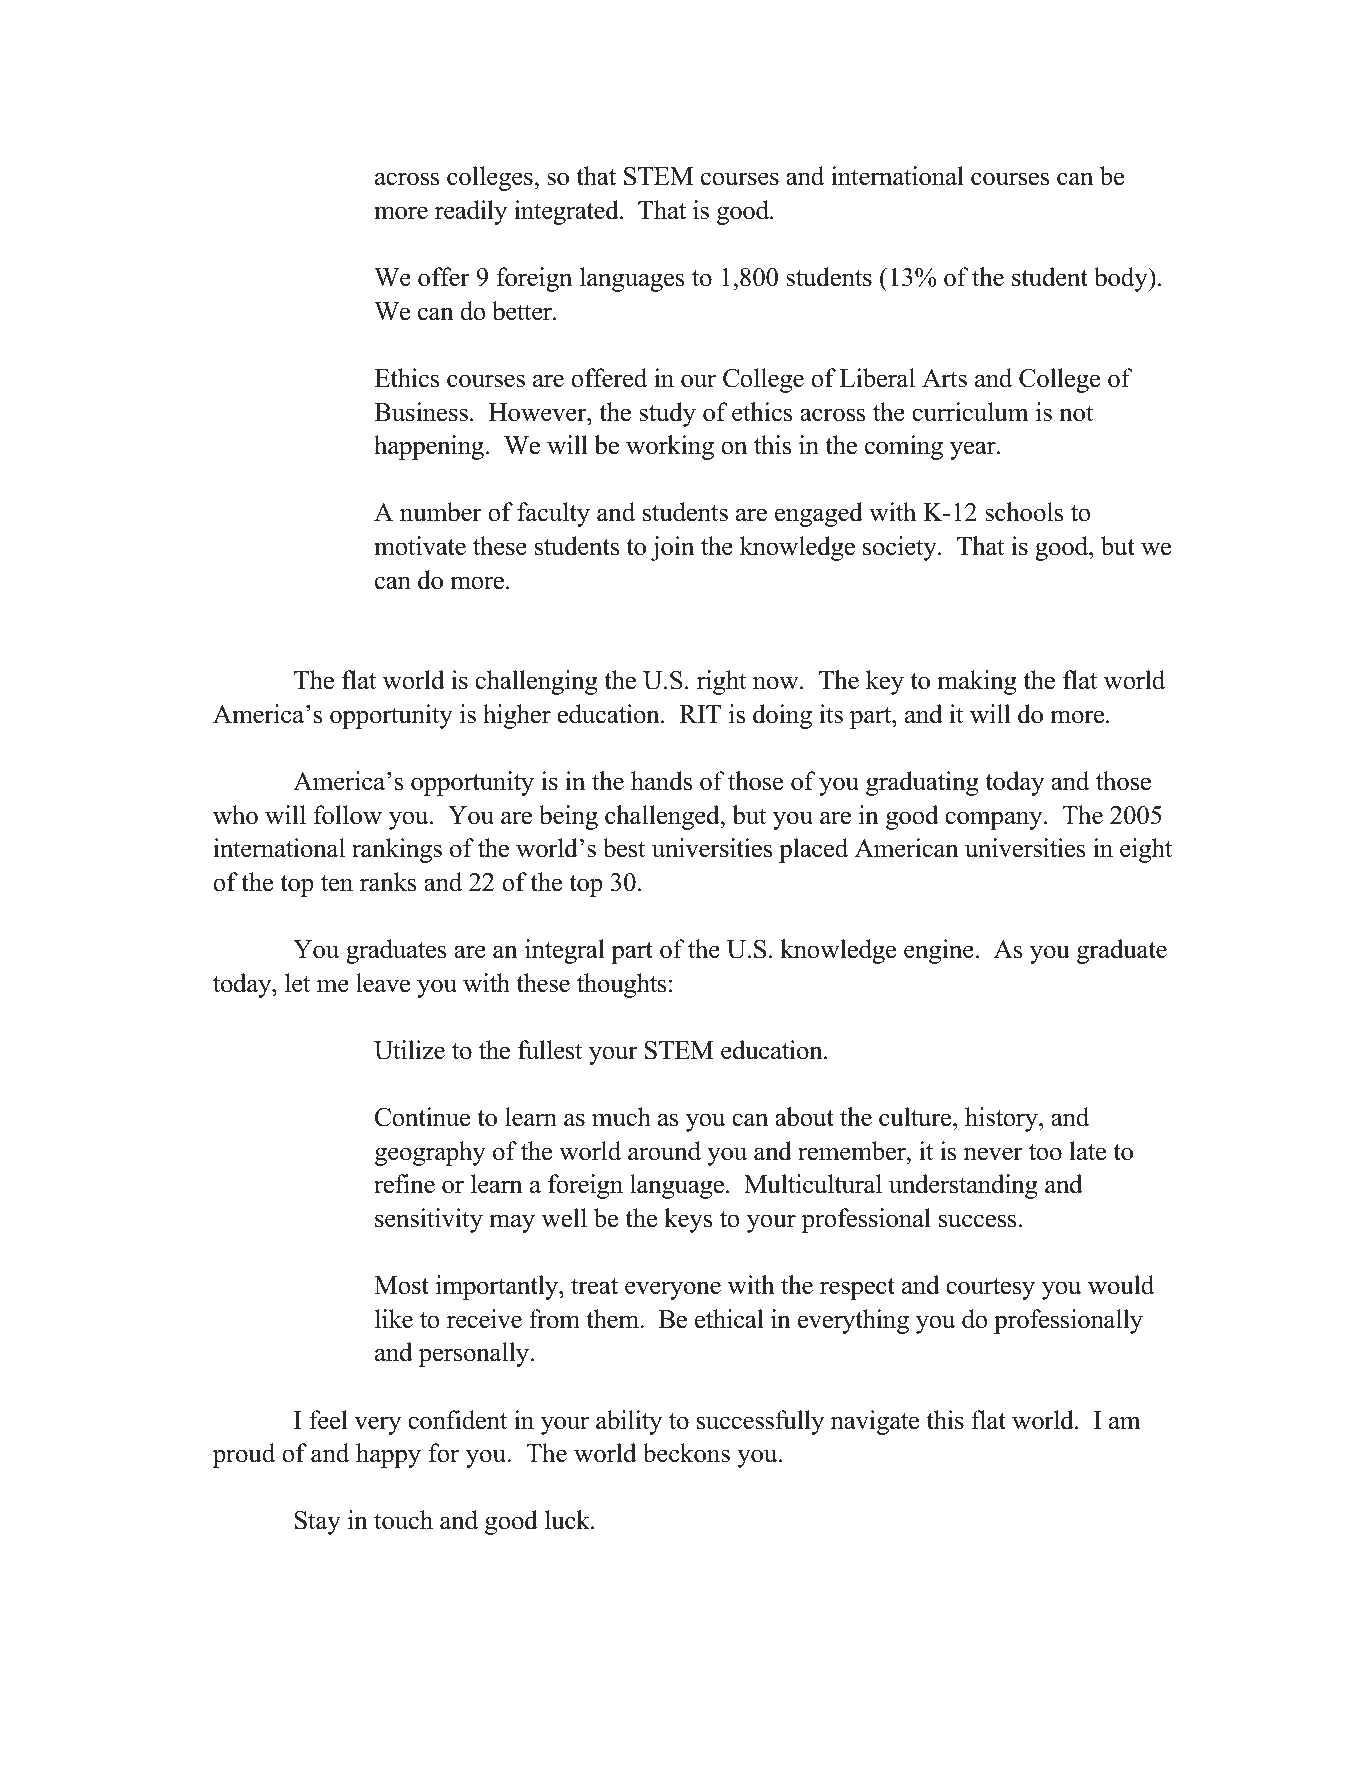 This screenshot has width=1371, height=1774. I want to click on readily, so click(471, 212).
